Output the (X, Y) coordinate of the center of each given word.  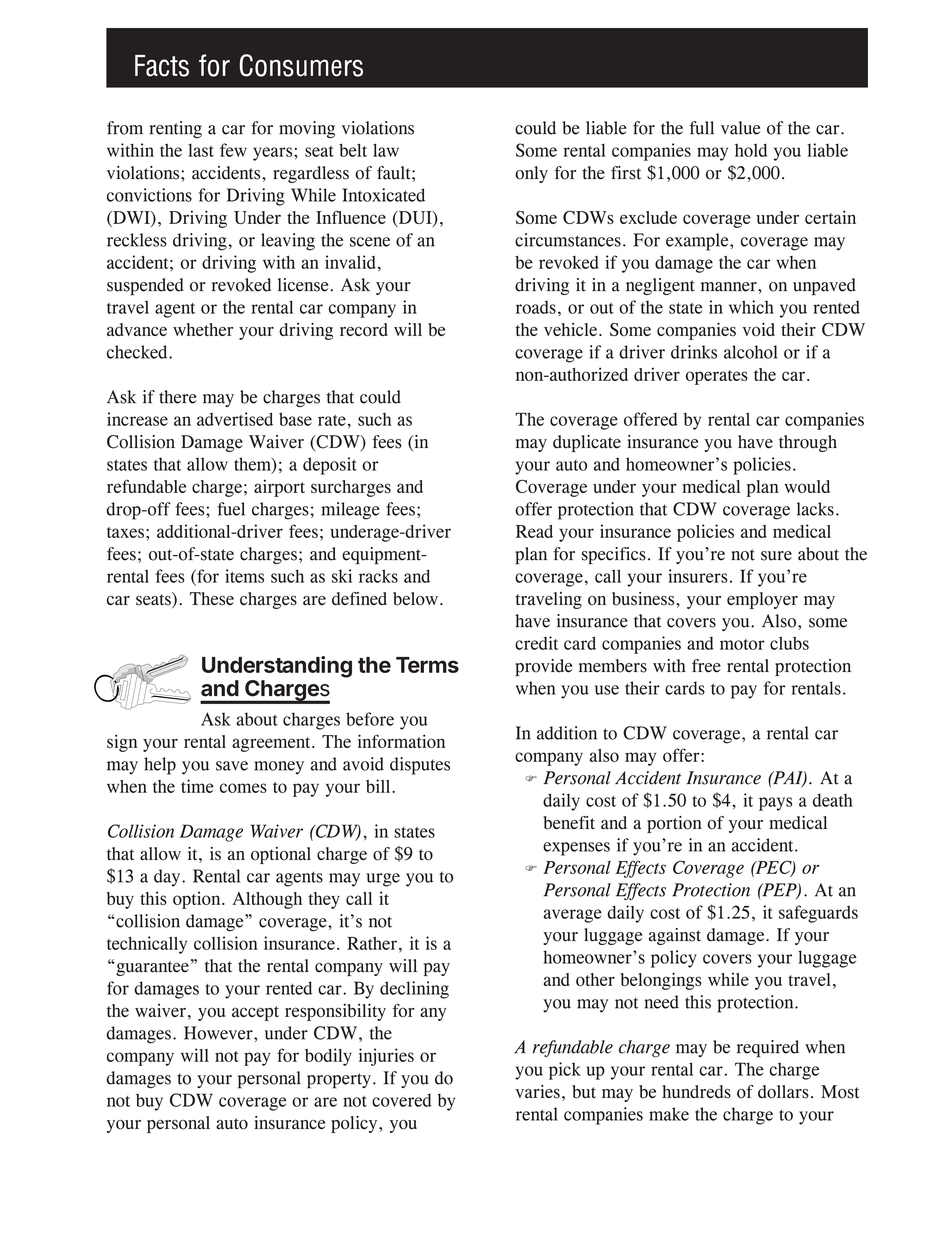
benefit (569, 823)
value (740, 128)
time (197, 786)
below (415, 599)
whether (203, 329)
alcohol (750, 352)
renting (175, 129)
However (219, 1033)
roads (536, 307)
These (212, 599)
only (531, 174)
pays (775, 804)
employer (762, 600)
